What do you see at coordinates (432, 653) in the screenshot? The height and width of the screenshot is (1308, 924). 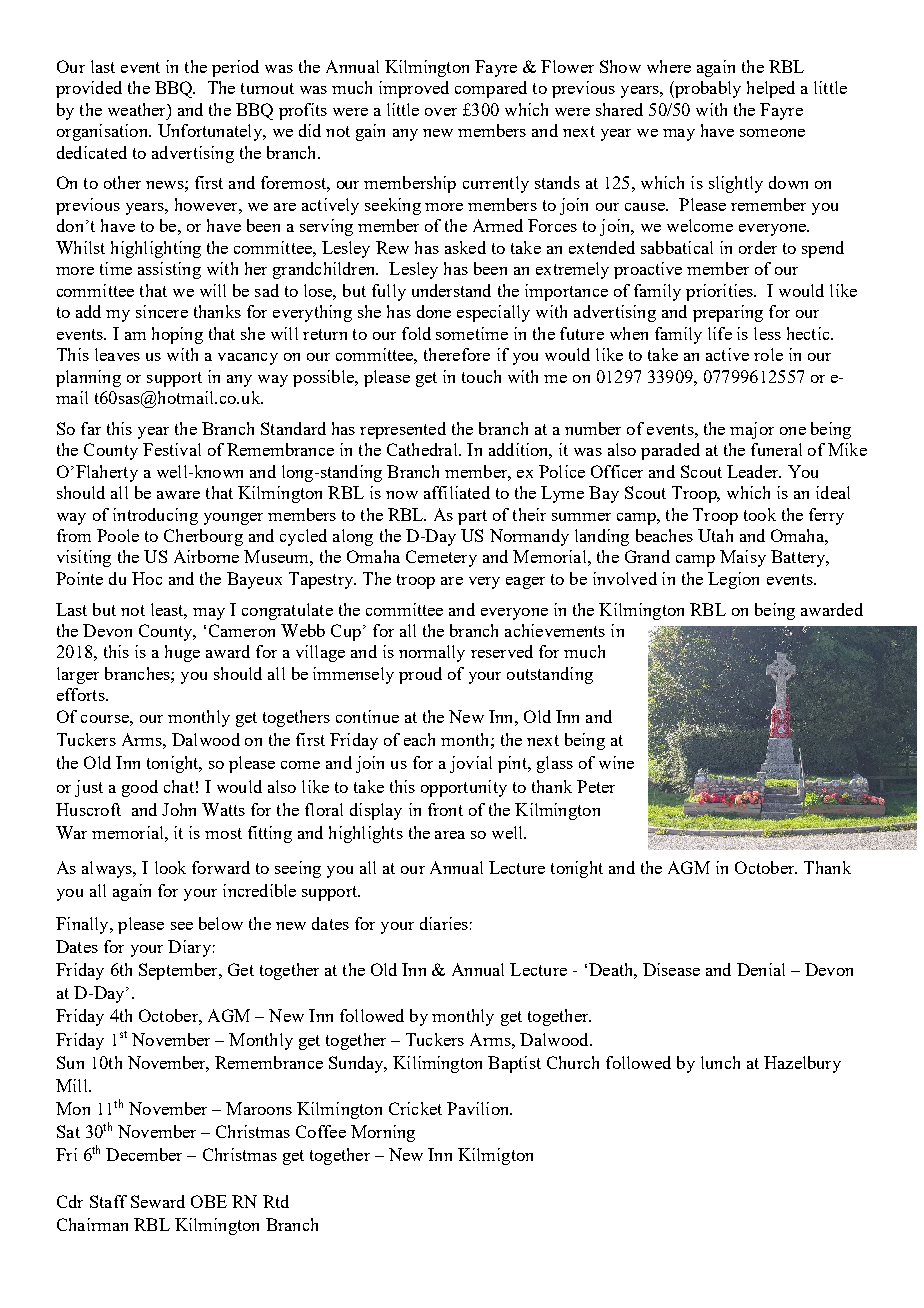 I see `normally` at bounding box center [432, 653].
